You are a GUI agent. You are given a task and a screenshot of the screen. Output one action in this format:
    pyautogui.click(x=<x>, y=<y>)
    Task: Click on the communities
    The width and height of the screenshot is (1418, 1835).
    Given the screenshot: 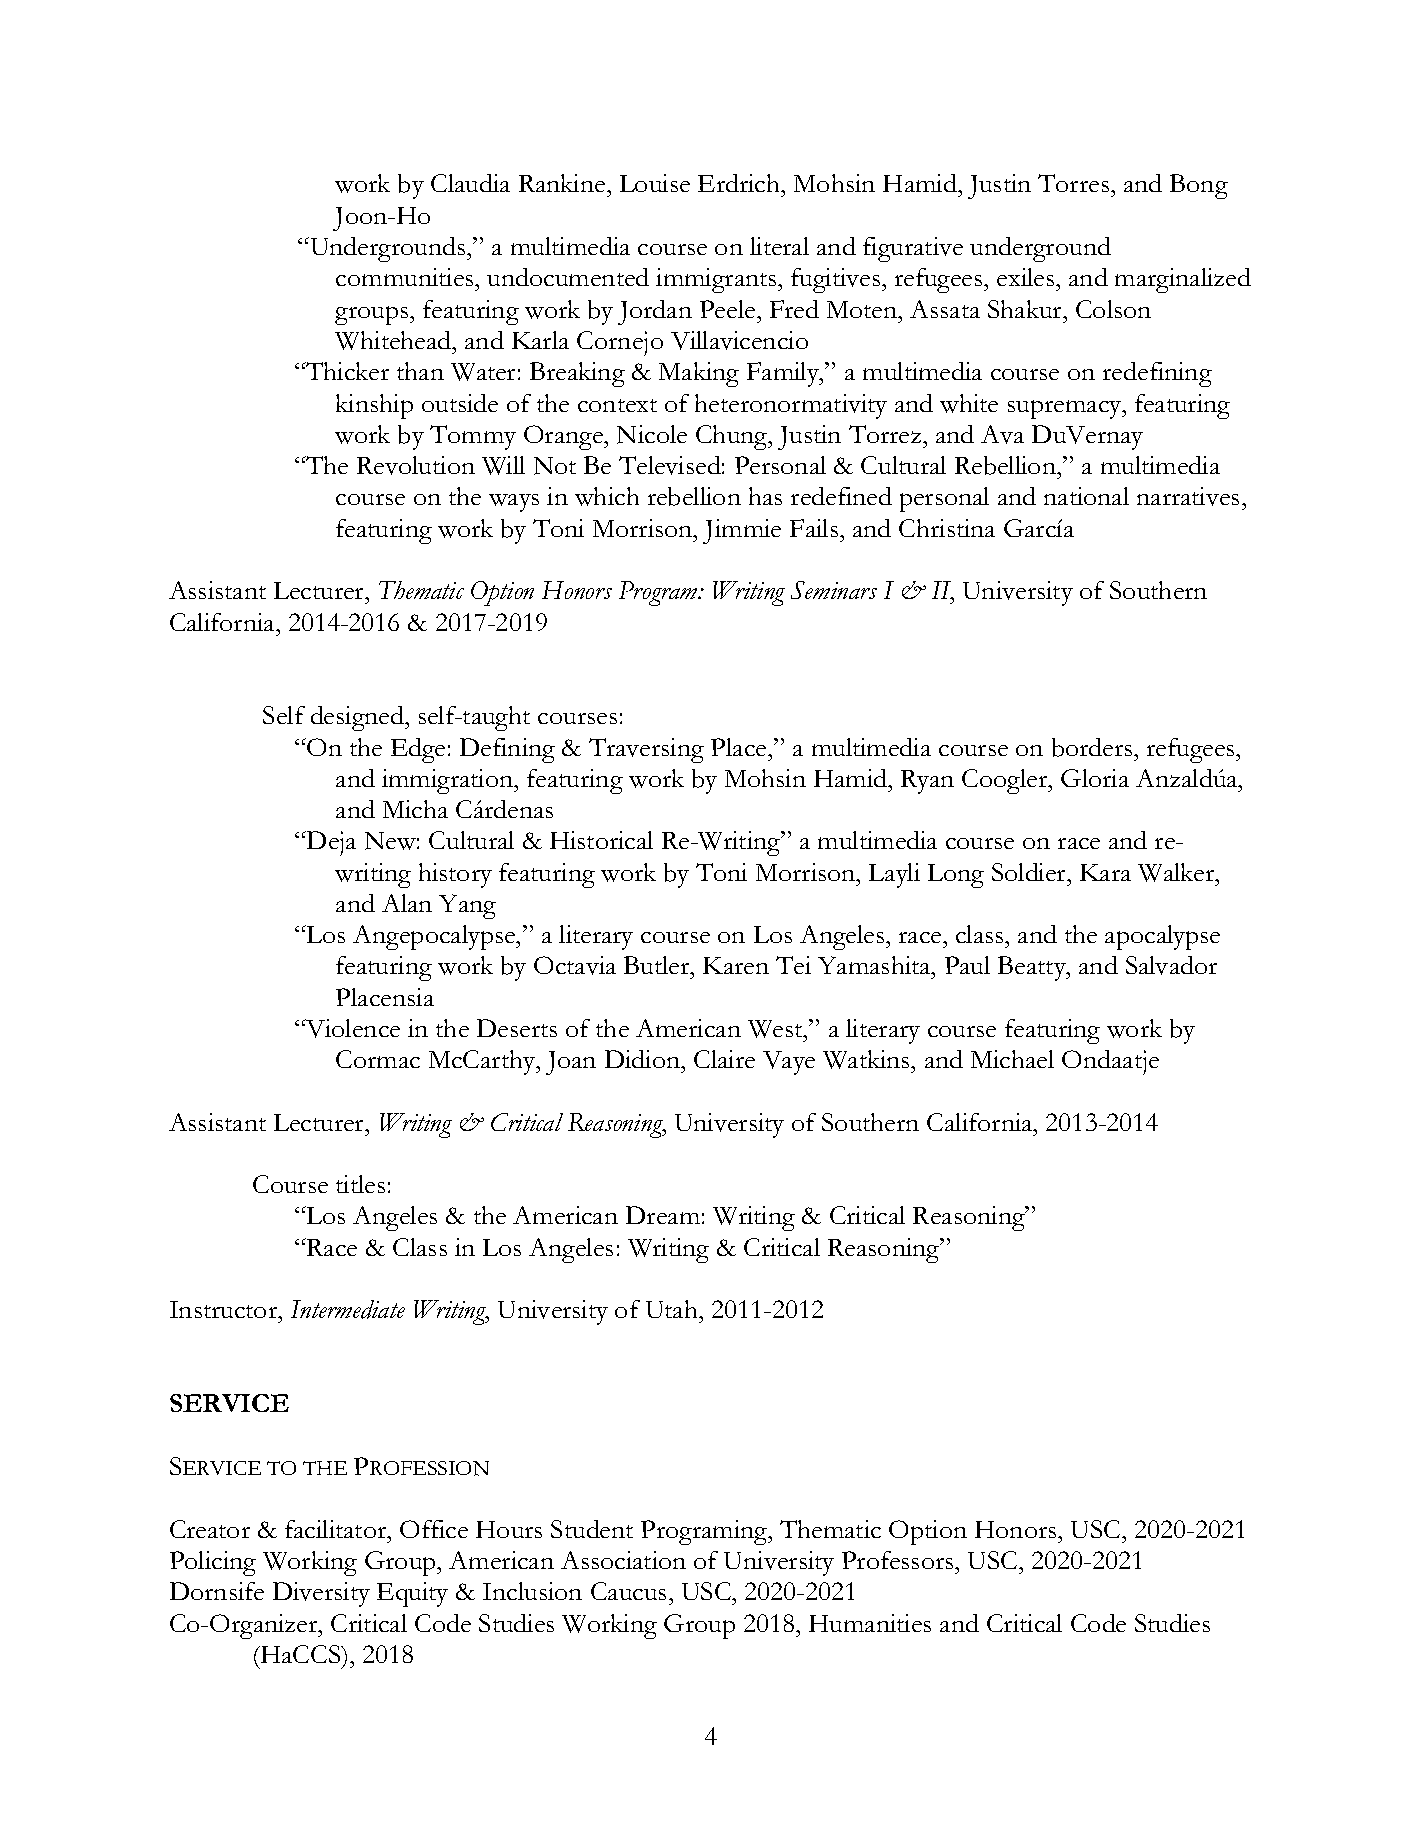 What is the action you would take?
    pyautogui.click(x=406, y=277)
